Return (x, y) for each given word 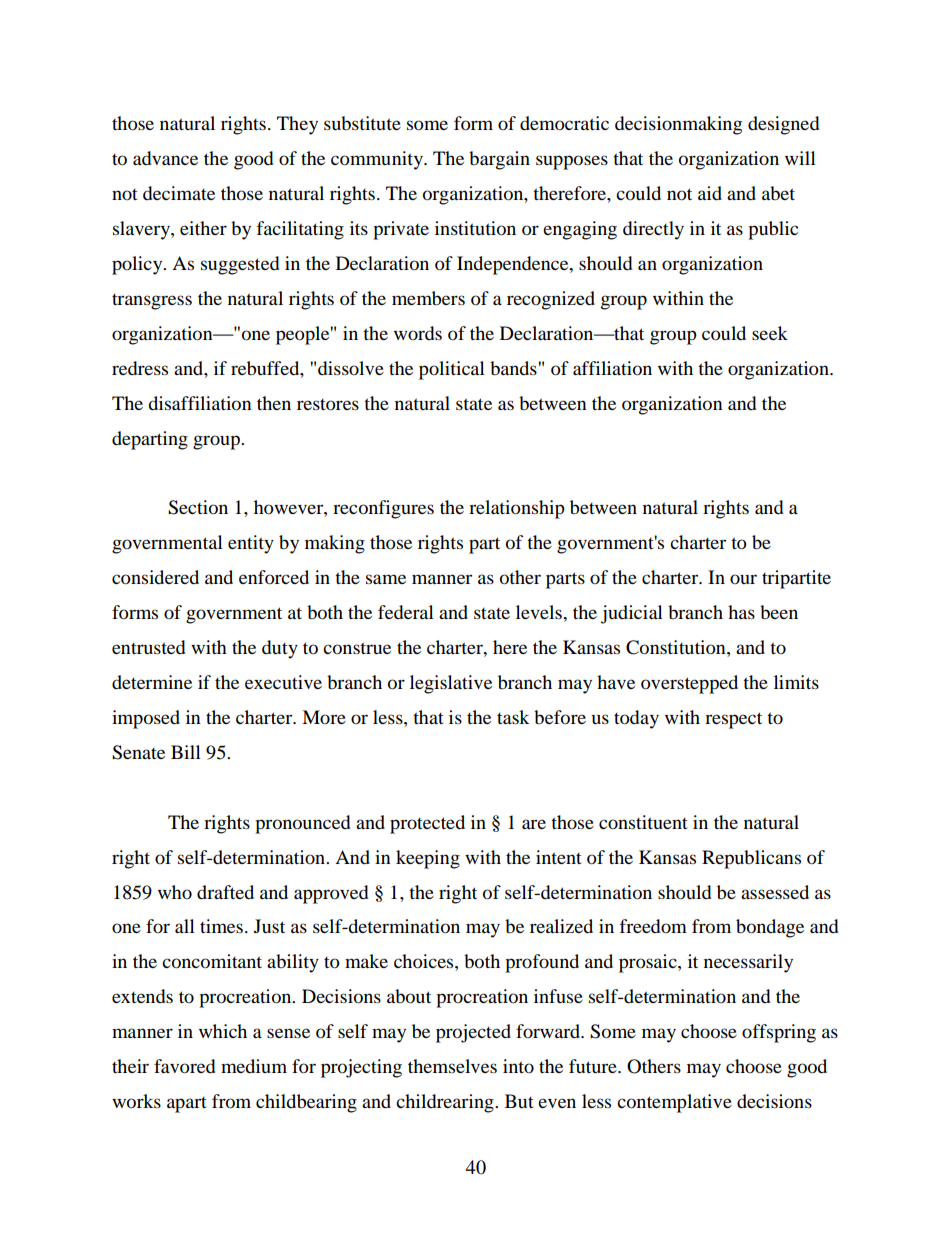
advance (165, 158)
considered (155, 577)
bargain (499, 160)
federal (406, 612)
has (741, 612)
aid (710, 193)
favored (184, 1066)
